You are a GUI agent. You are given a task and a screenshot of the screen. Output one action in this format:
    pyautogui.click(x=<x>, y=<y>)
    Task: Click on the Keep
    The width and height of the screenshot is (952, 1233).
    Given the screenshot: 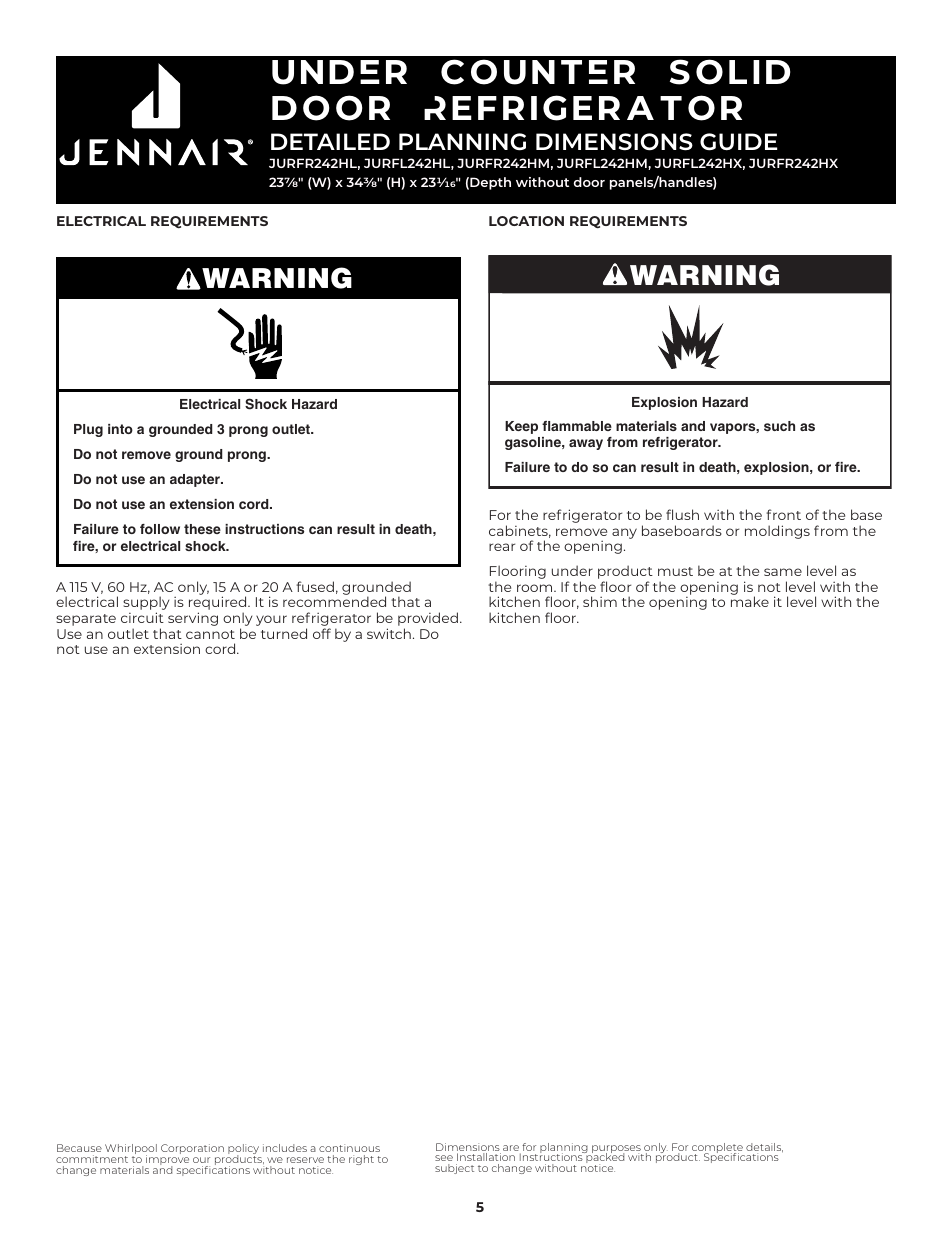 What is the action you would take?
    pyautogui.click(x=521, y=427)
